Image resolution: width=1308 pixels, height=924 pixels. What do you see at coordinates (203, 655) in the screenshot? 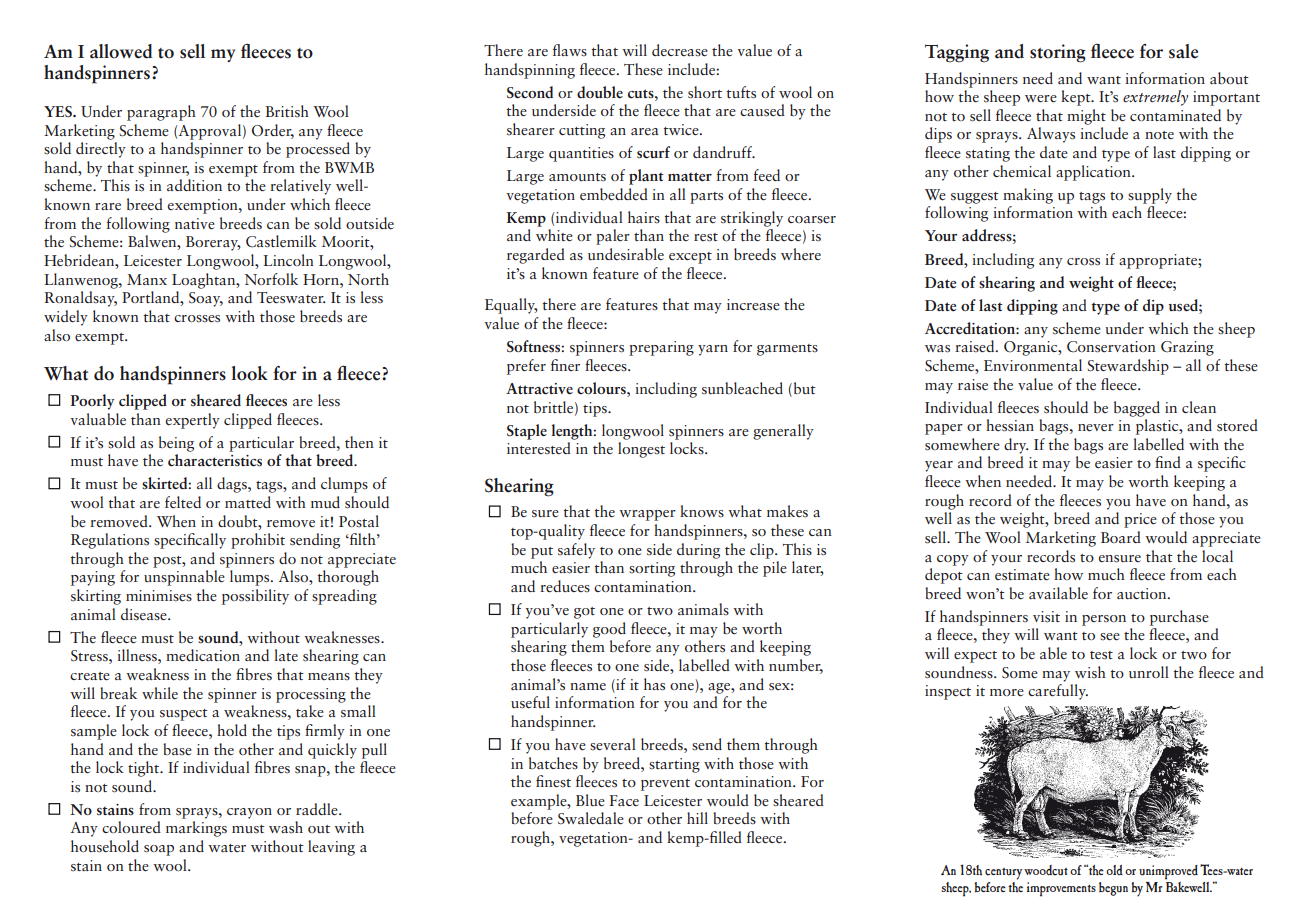
I see `medication` at bounding box center [203, 655].
